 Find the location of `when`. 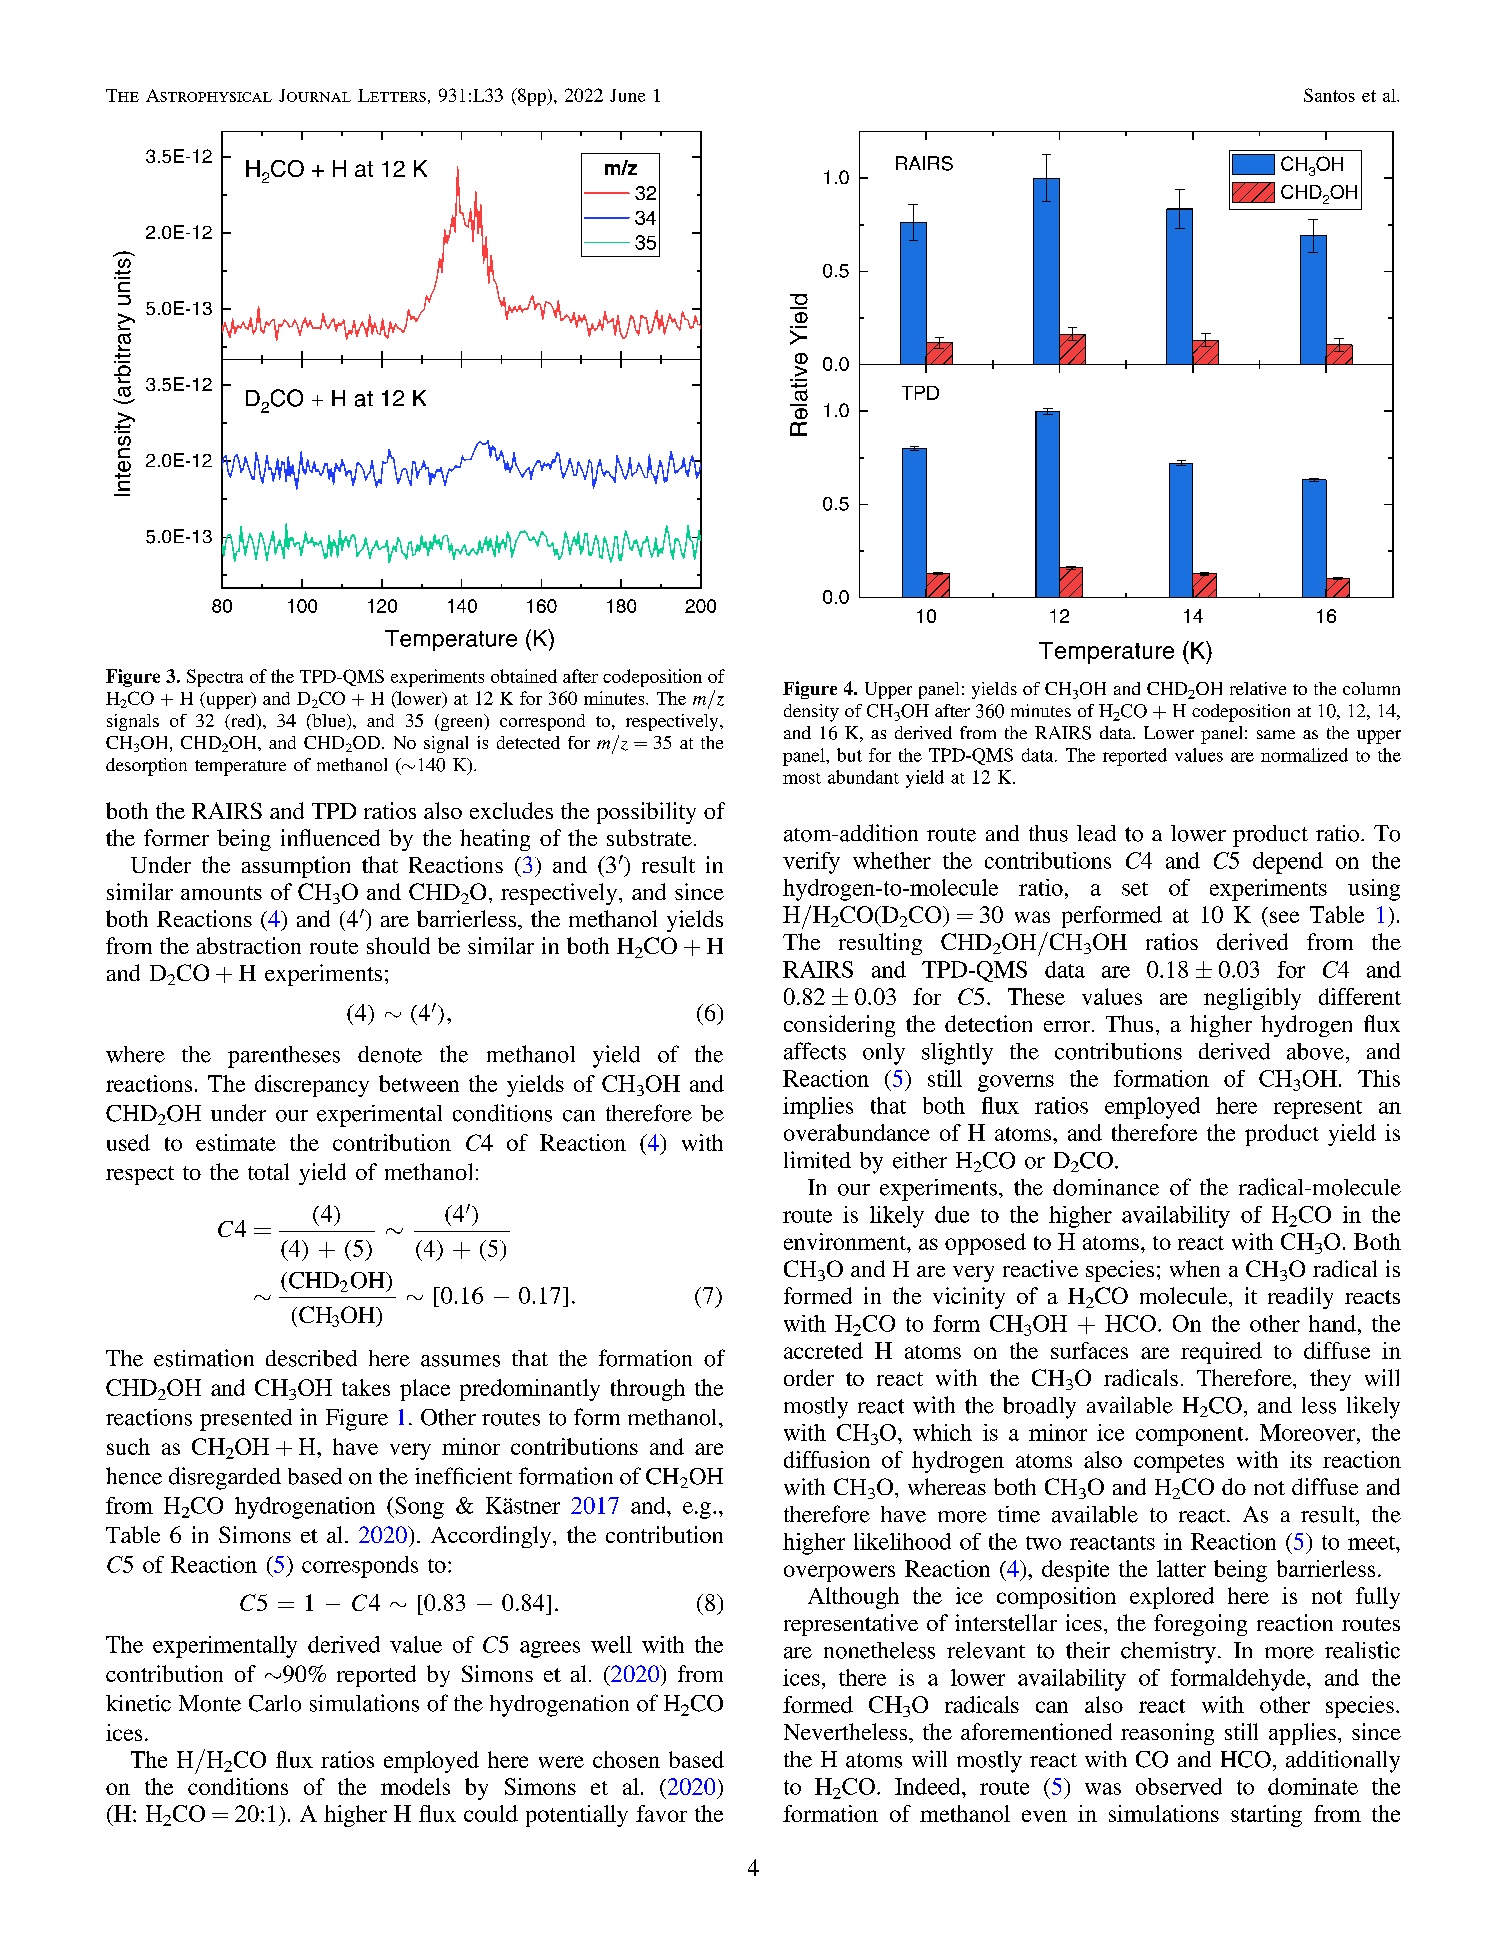

when is located at coordinates (1195, 1268).
